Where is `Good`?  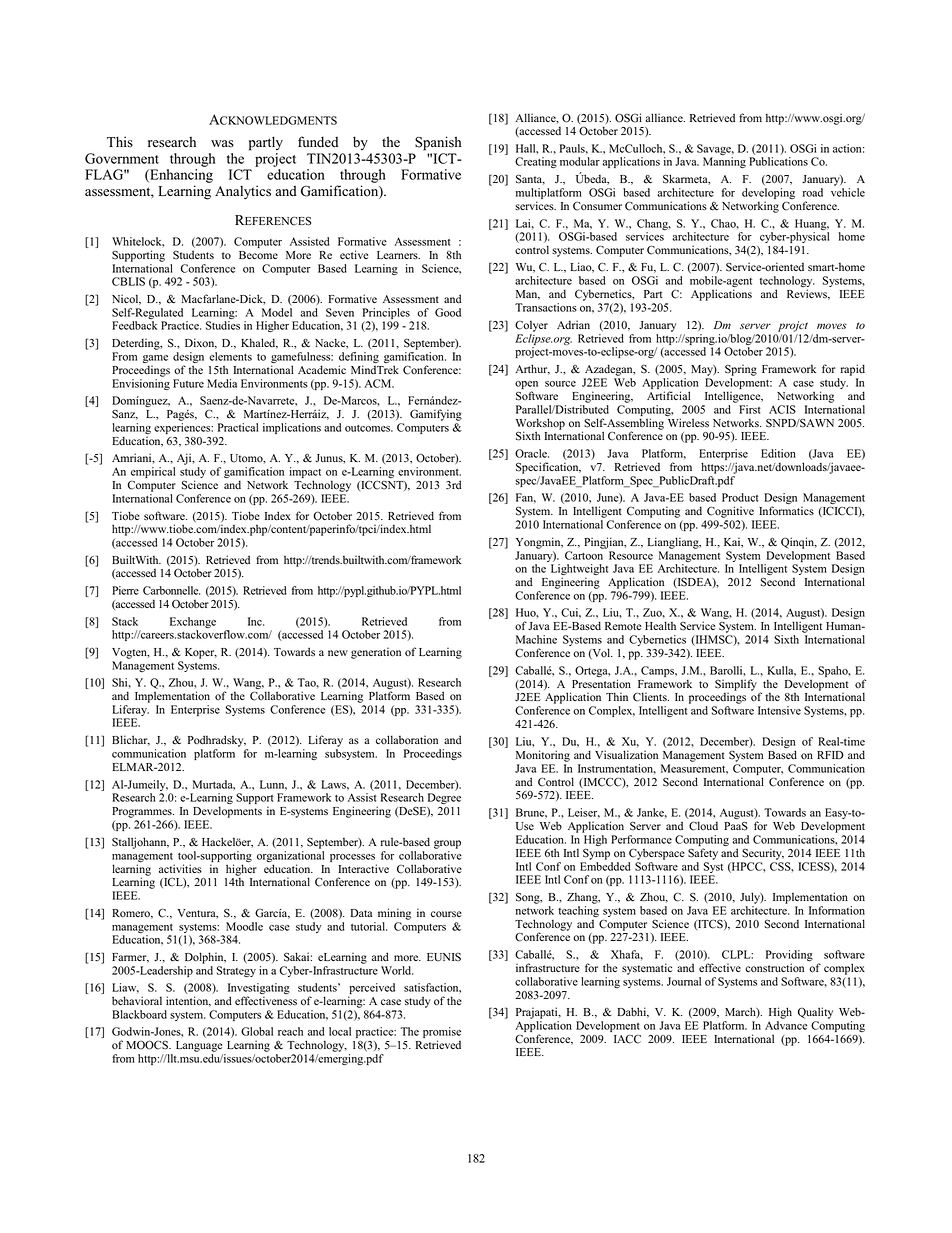
Good is located at coordinates (448, 312).
